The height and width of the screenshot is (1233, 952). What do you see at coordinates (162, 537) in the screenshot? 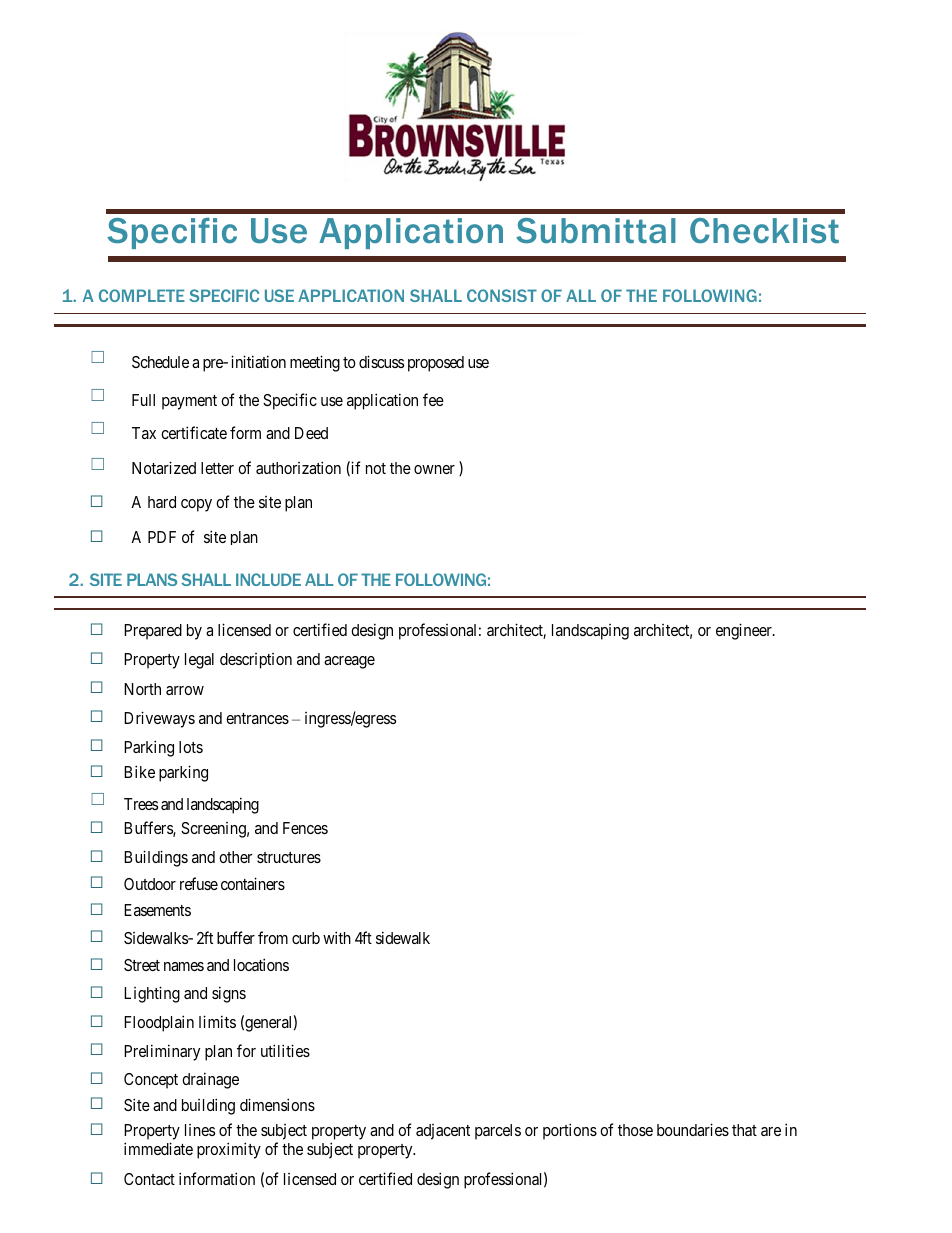
I see `PDF` at bounding box center [162, 537].
